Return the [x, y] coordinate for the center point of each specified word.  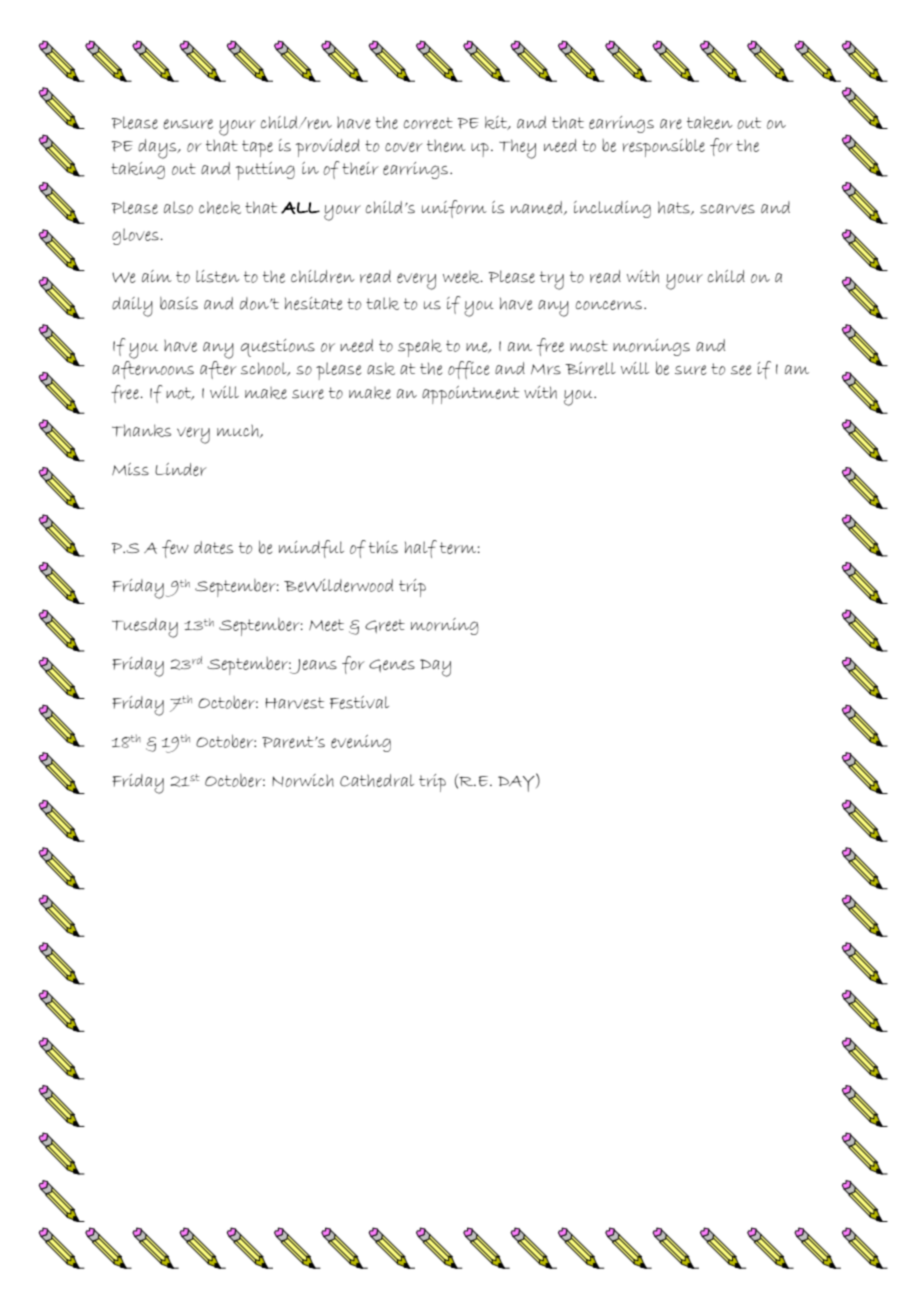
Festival [359, 702]
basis [179, 303]
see [741, 370]
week [462, 277]
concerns [609, 305]
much [239, 431]
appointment [470, 395]
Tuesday [145, 628]
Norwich [303, 780]
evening [361, 743]
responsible [664, 148]
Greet [385, 626]
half [421, 549]
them [446, 145]
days [158, 149]
